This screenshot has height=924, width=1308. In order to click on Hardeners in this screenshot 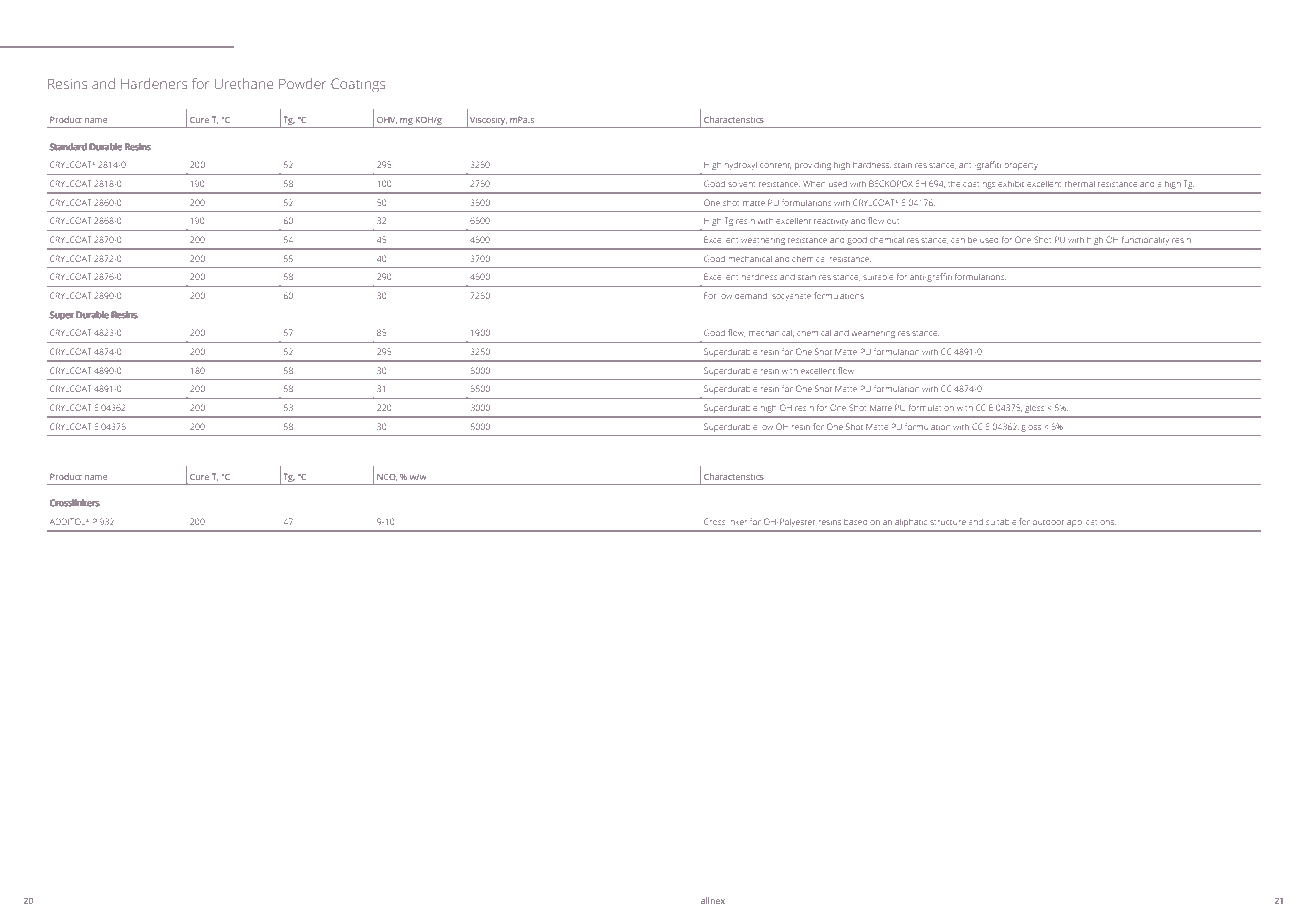, I will do `click(154, 83)`.
